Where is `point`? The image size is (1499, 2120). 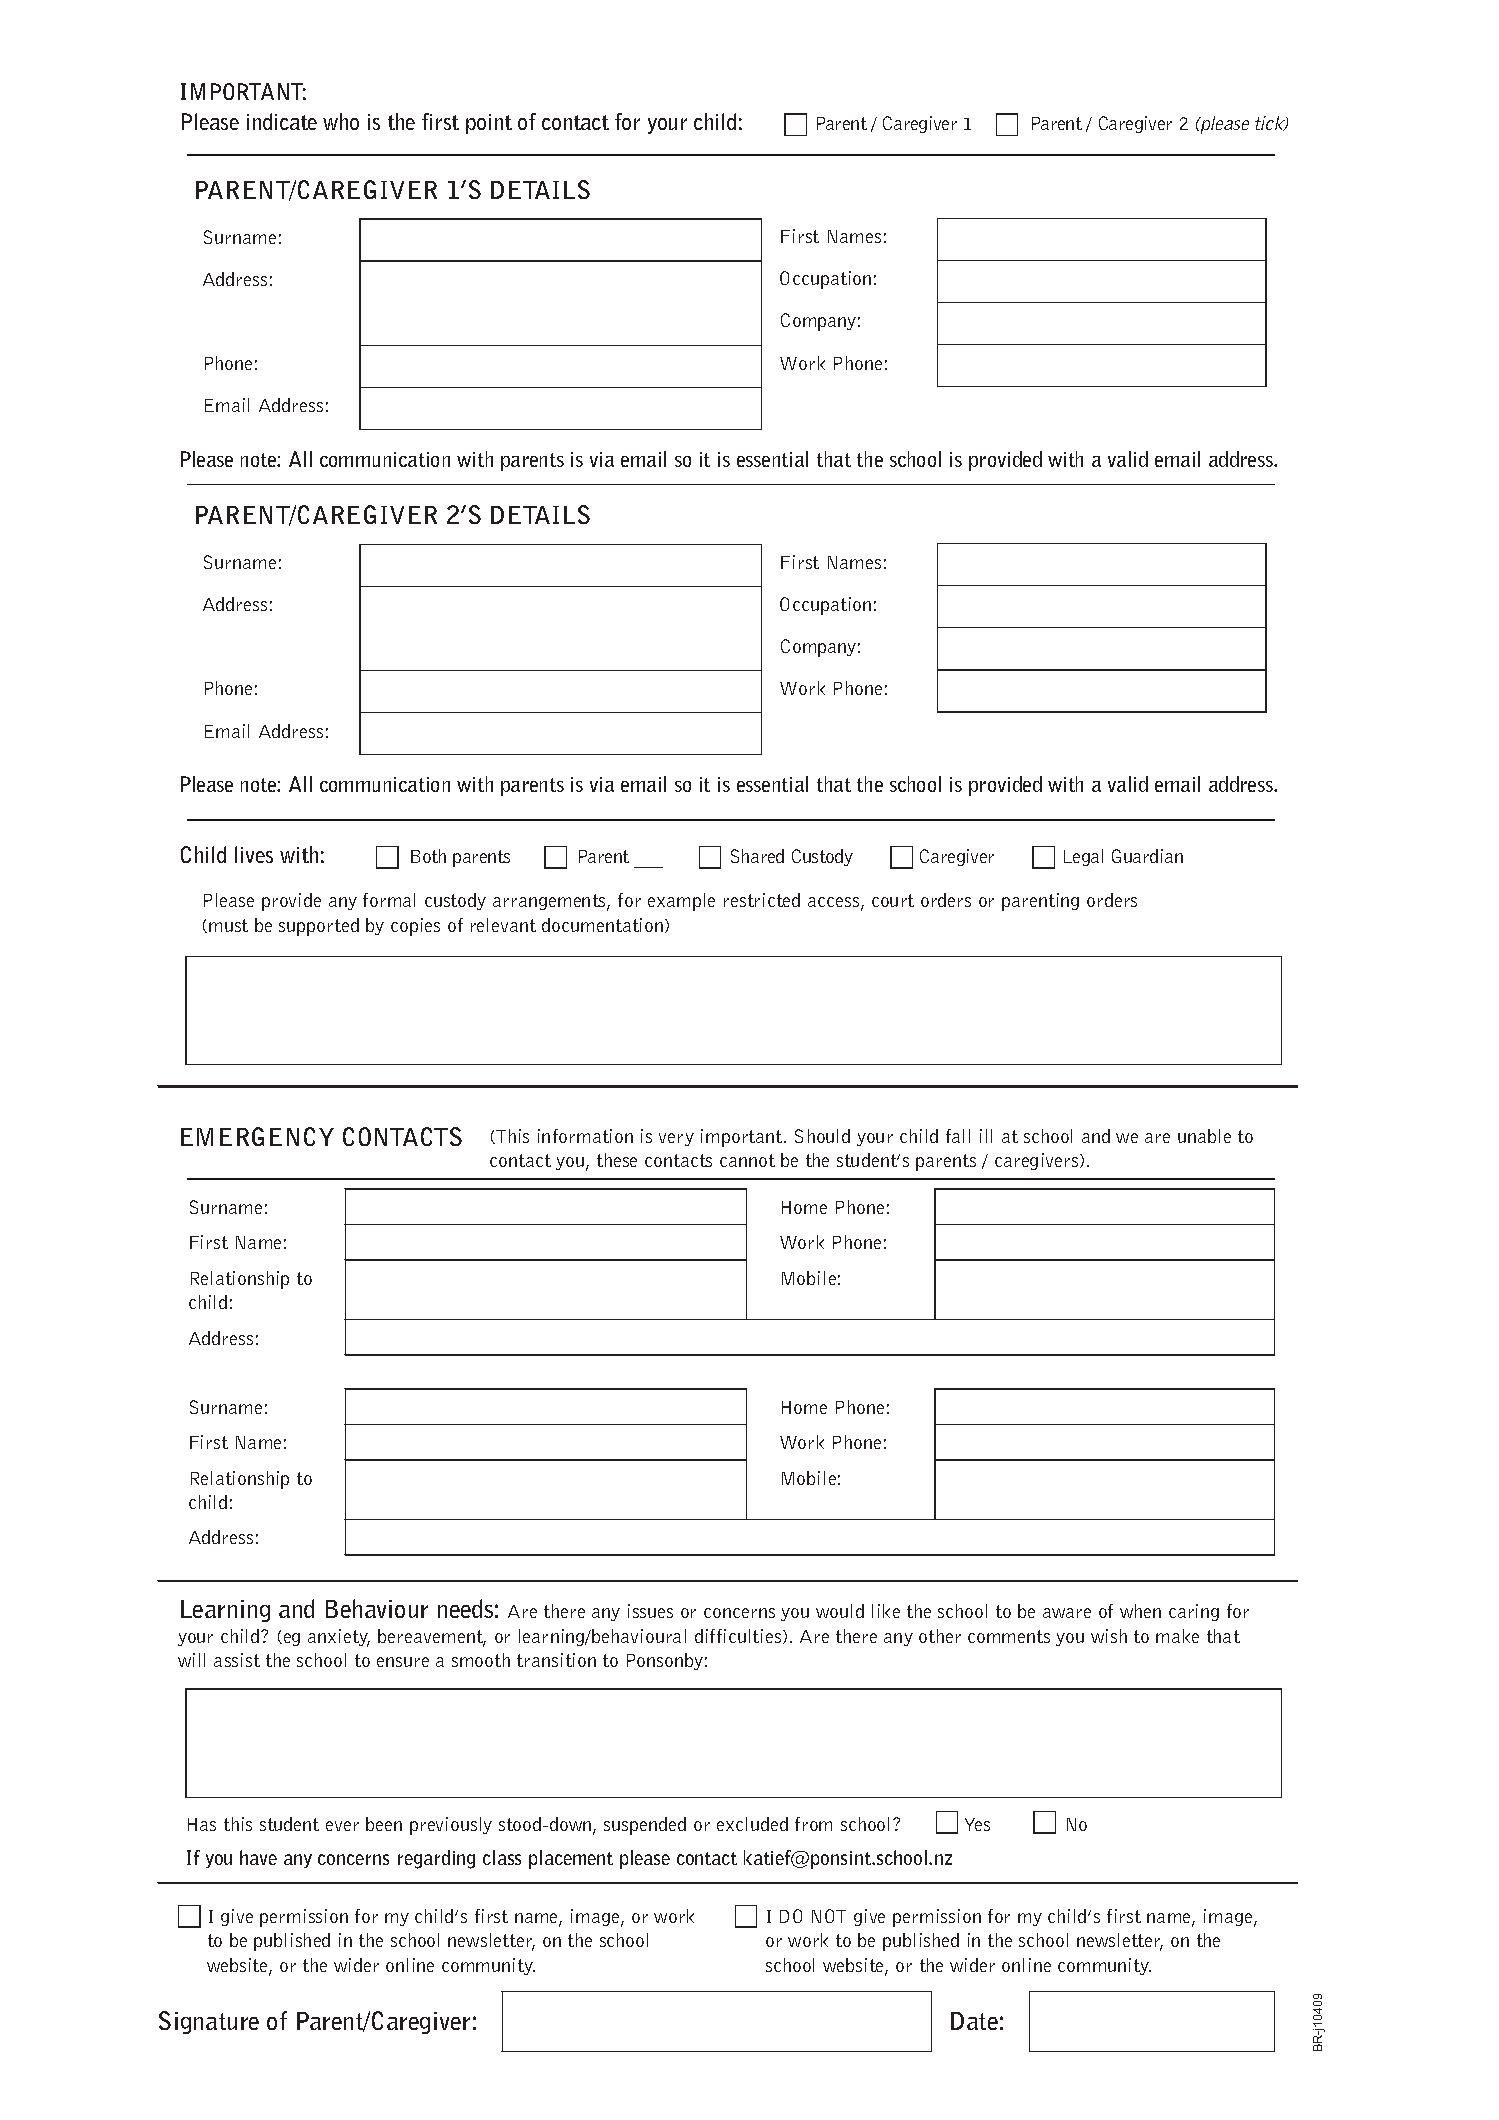
point is located at coordinates (489, 124).
